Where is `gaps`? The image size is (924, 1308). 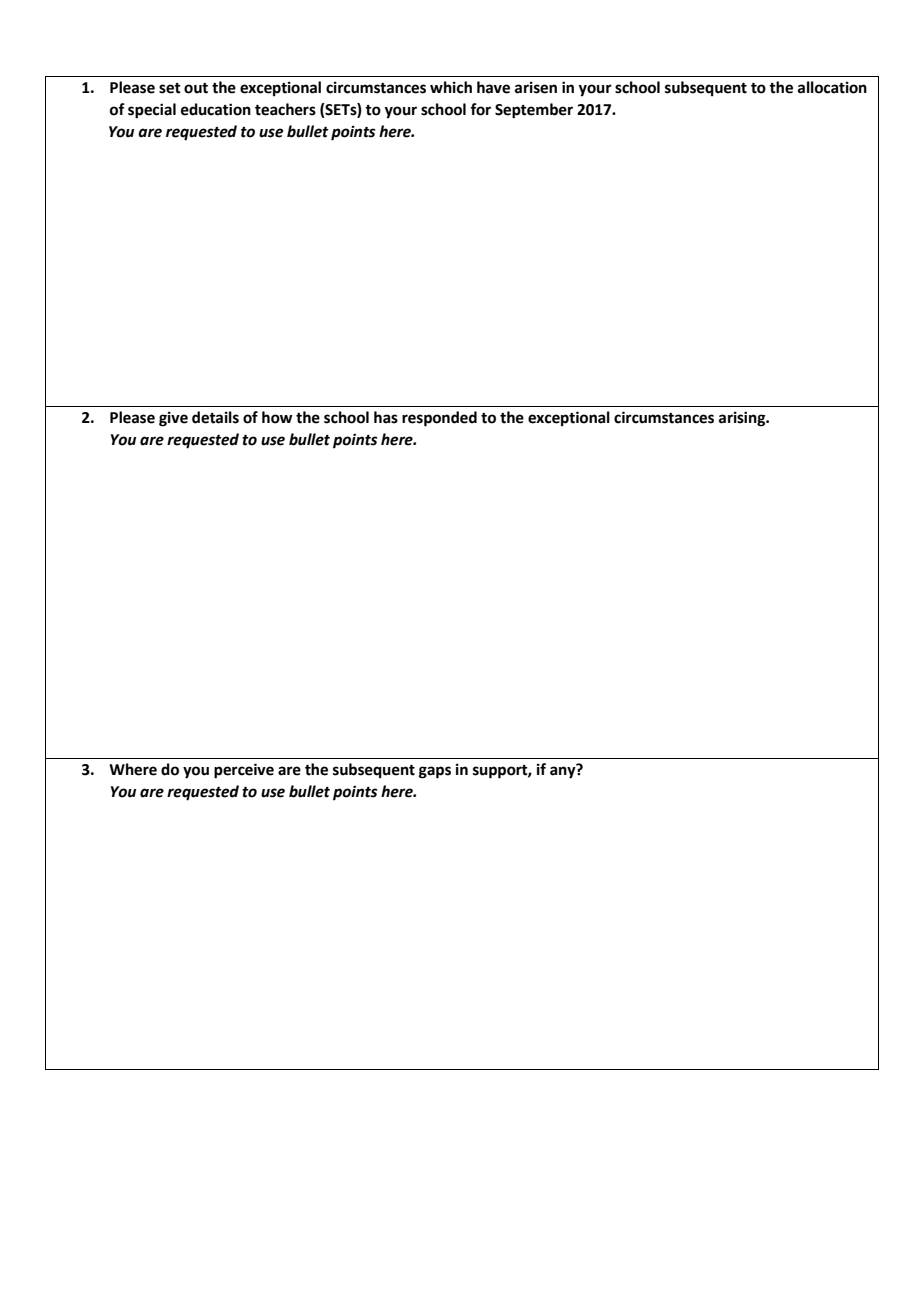 gaps is located at coordinates (435, 772).
